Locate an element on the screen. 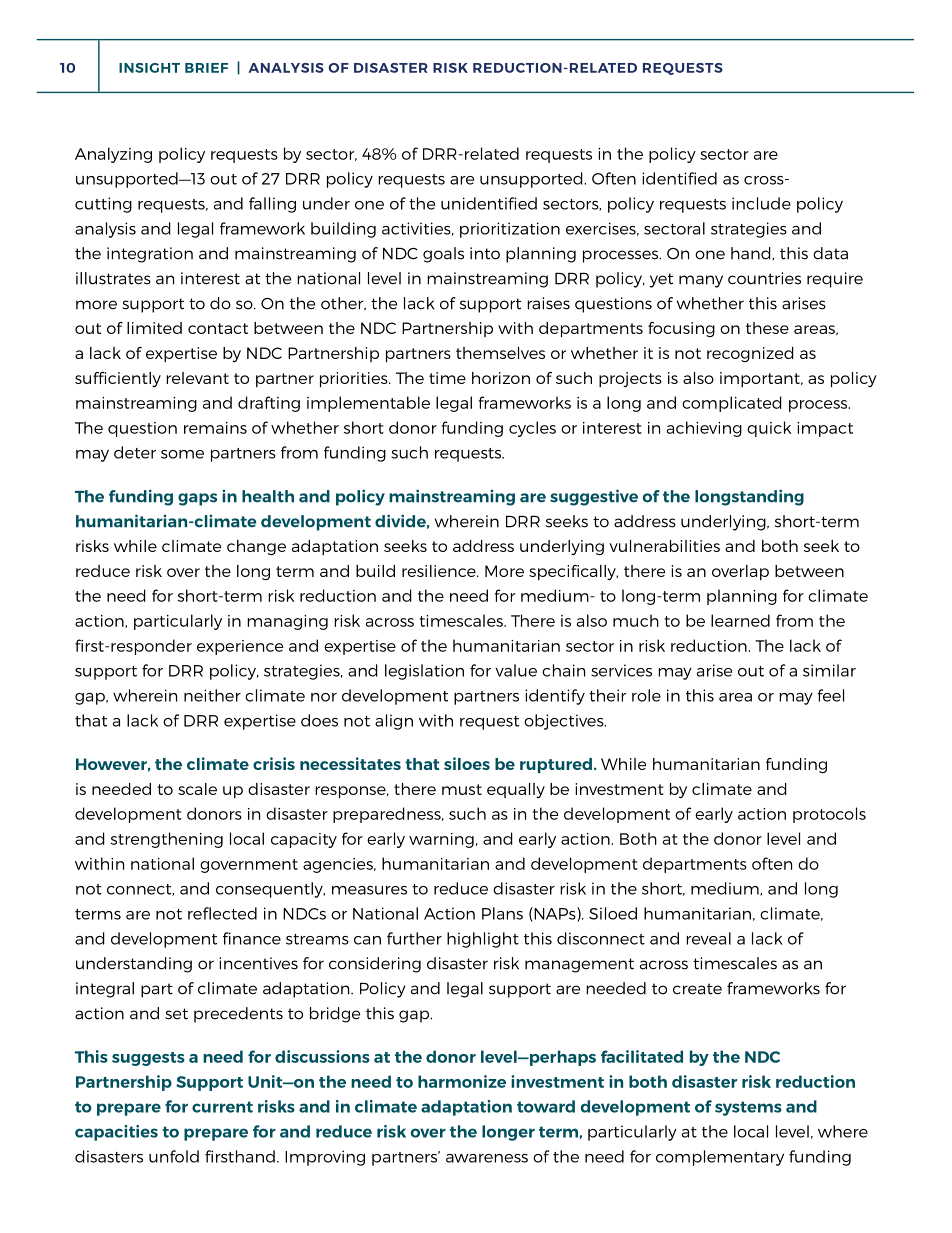 The width and height of the screenshot is (952, 1233). current is located at coordinates (222, 1107).
